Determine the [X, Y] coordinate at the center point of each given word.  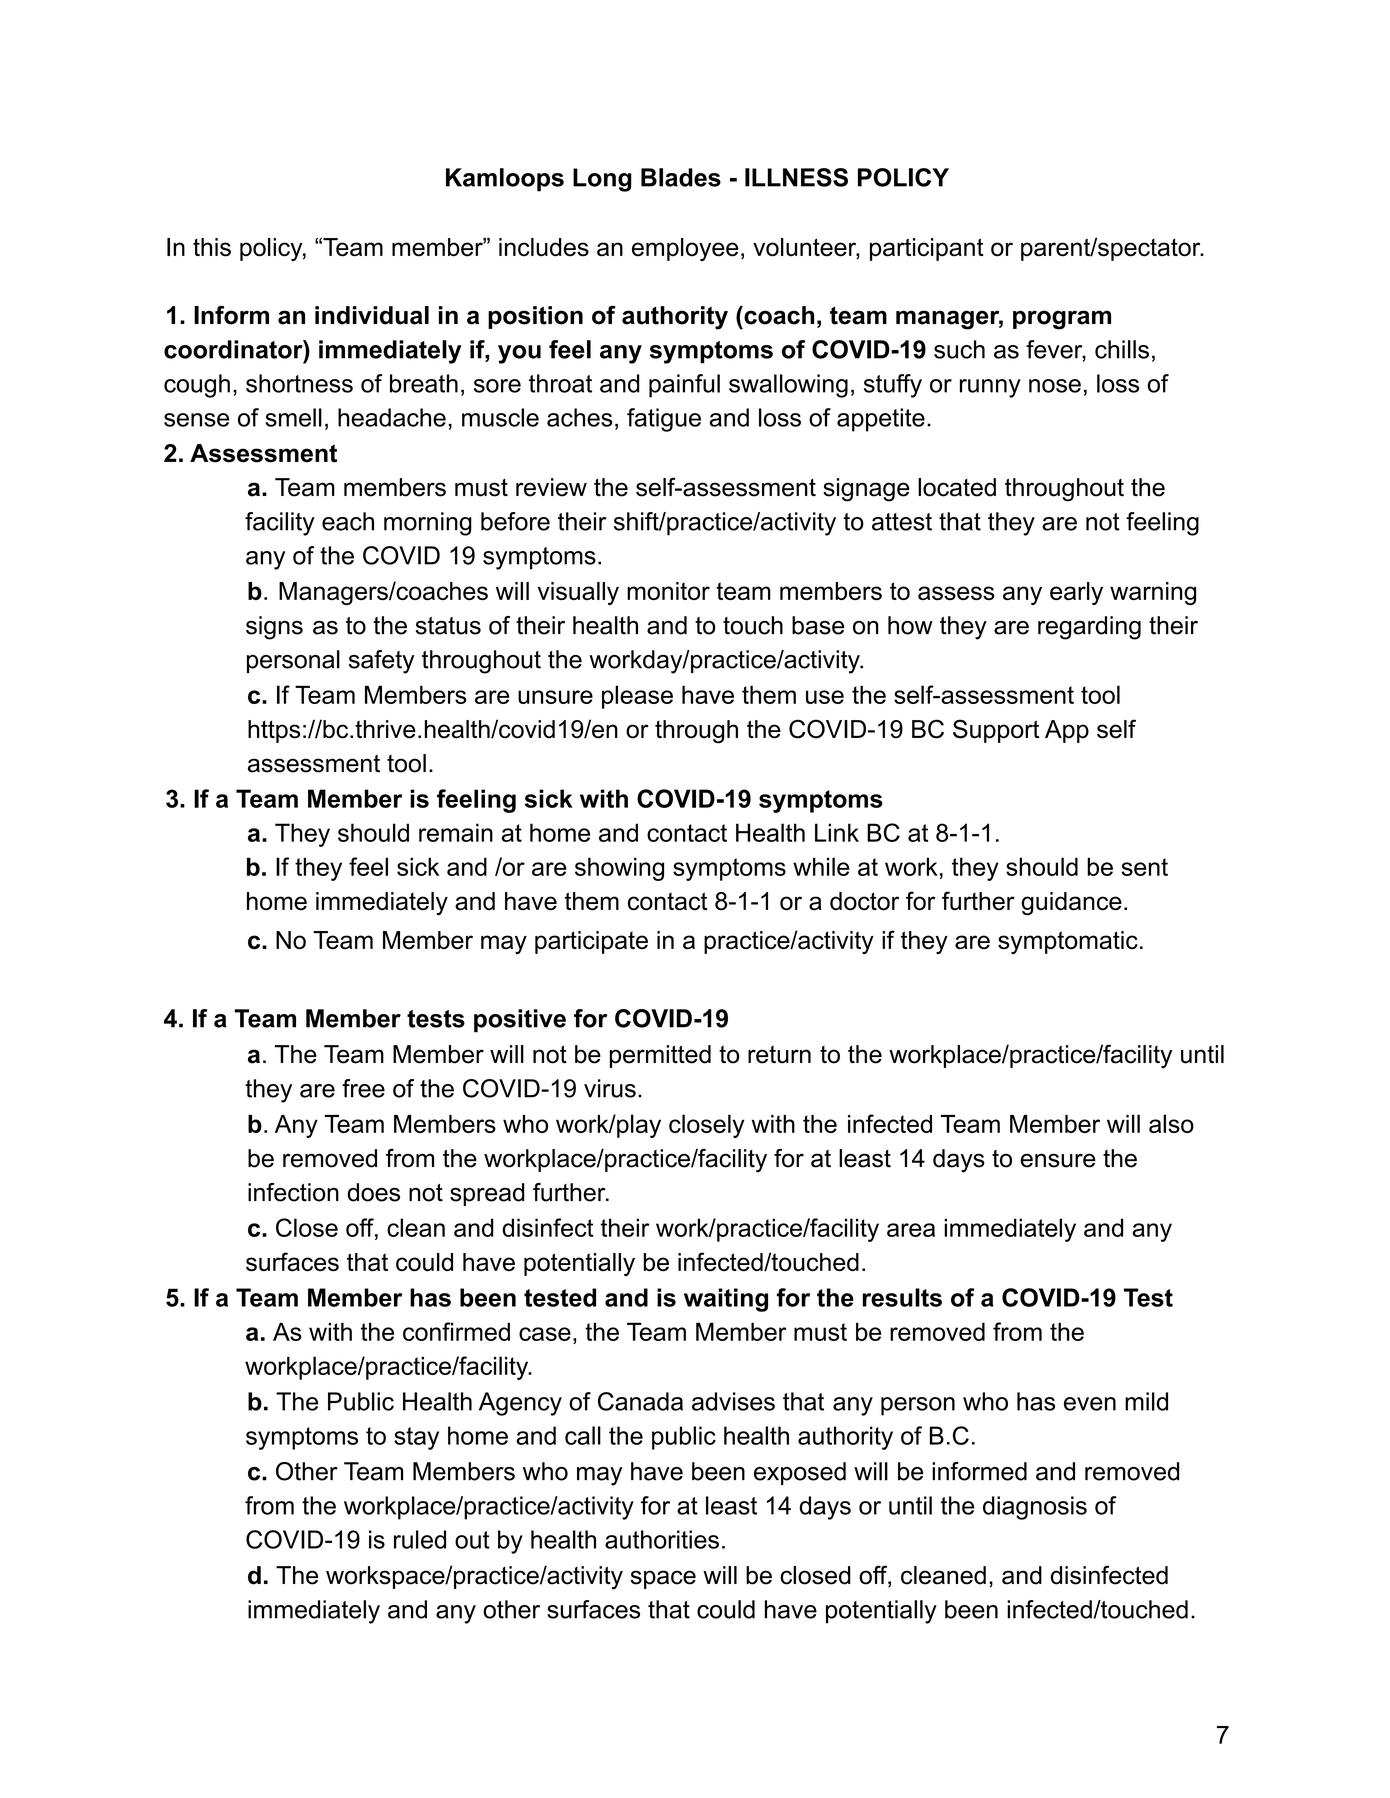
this [212, 247]
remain [456, 832]
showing [619, 869]
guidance [1071, 903]
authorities [662, 1539]
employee [685, 249]
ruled [420, 1539]
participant [927, 249]
